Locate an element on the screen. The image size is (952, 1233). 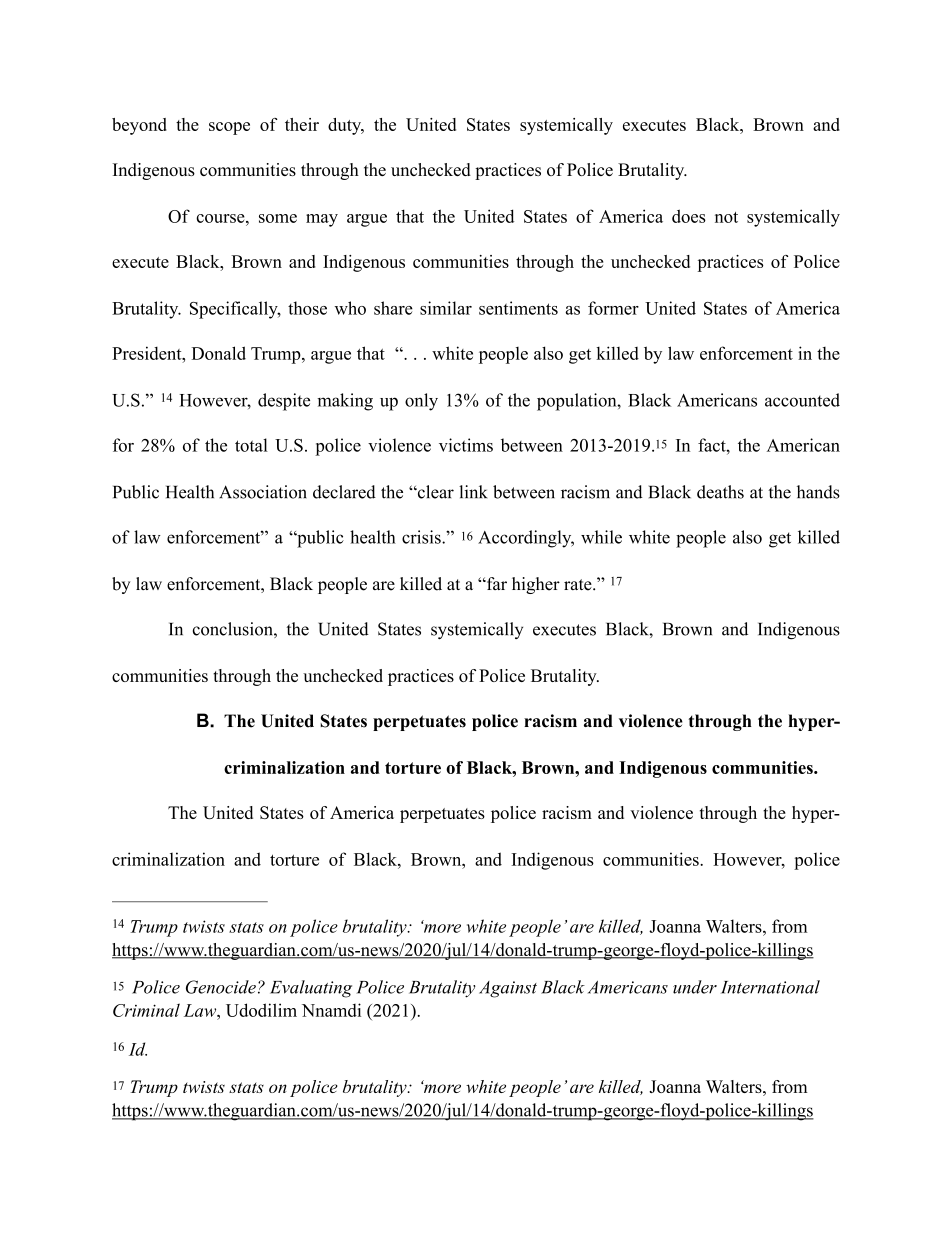
not is located at coordinates (726, 217).
